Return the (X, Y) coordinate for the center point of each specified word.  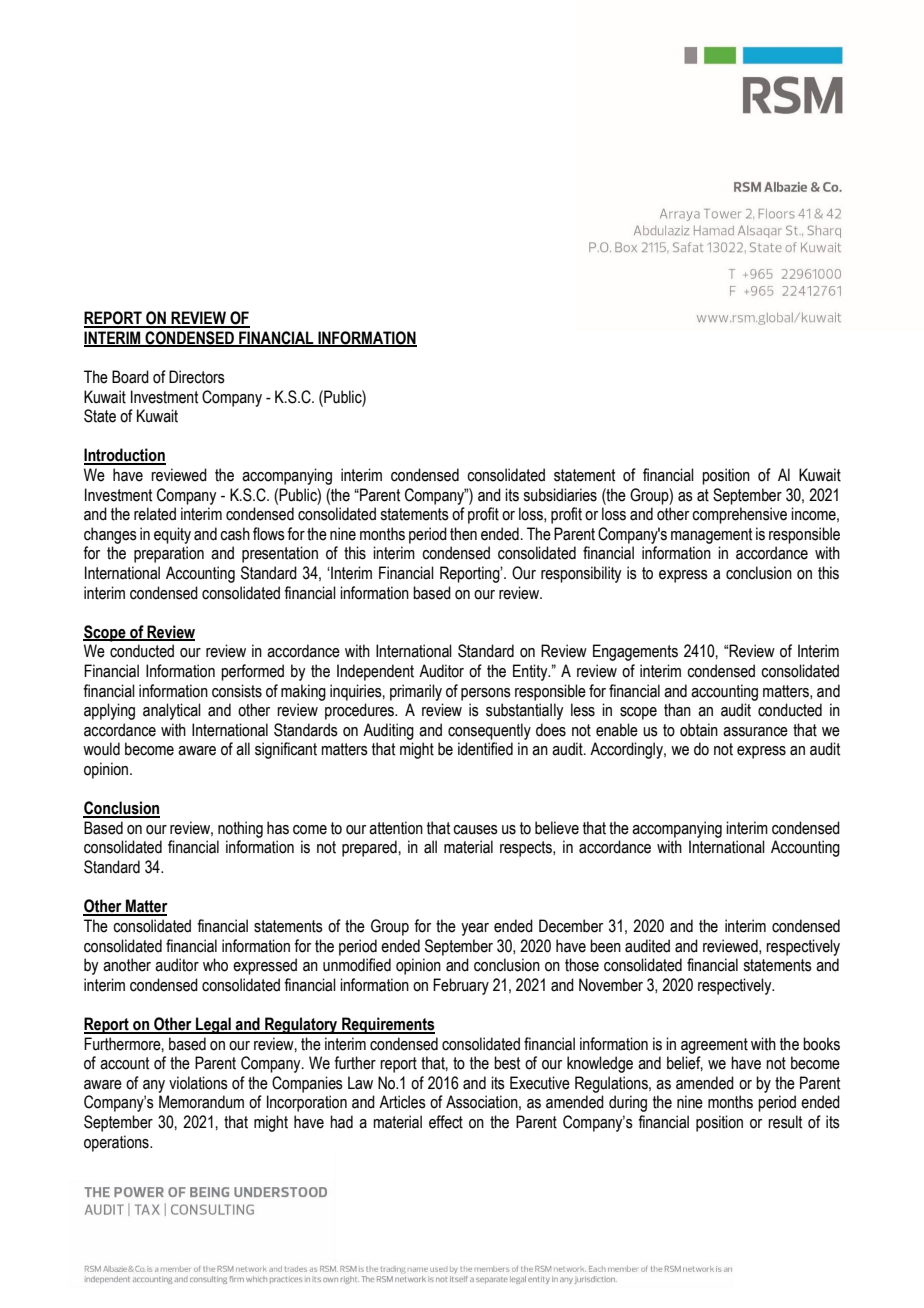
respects (527, 849)
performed (252, 672)
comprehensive (739, 515)
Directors (197, 377)
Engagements (635, 652)
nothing (240, 829)
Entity (531, 672)
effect (446, 1122)
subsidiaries (560, 495)
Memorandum (201, 1102)
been (605, 946)
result (785, 1122)
